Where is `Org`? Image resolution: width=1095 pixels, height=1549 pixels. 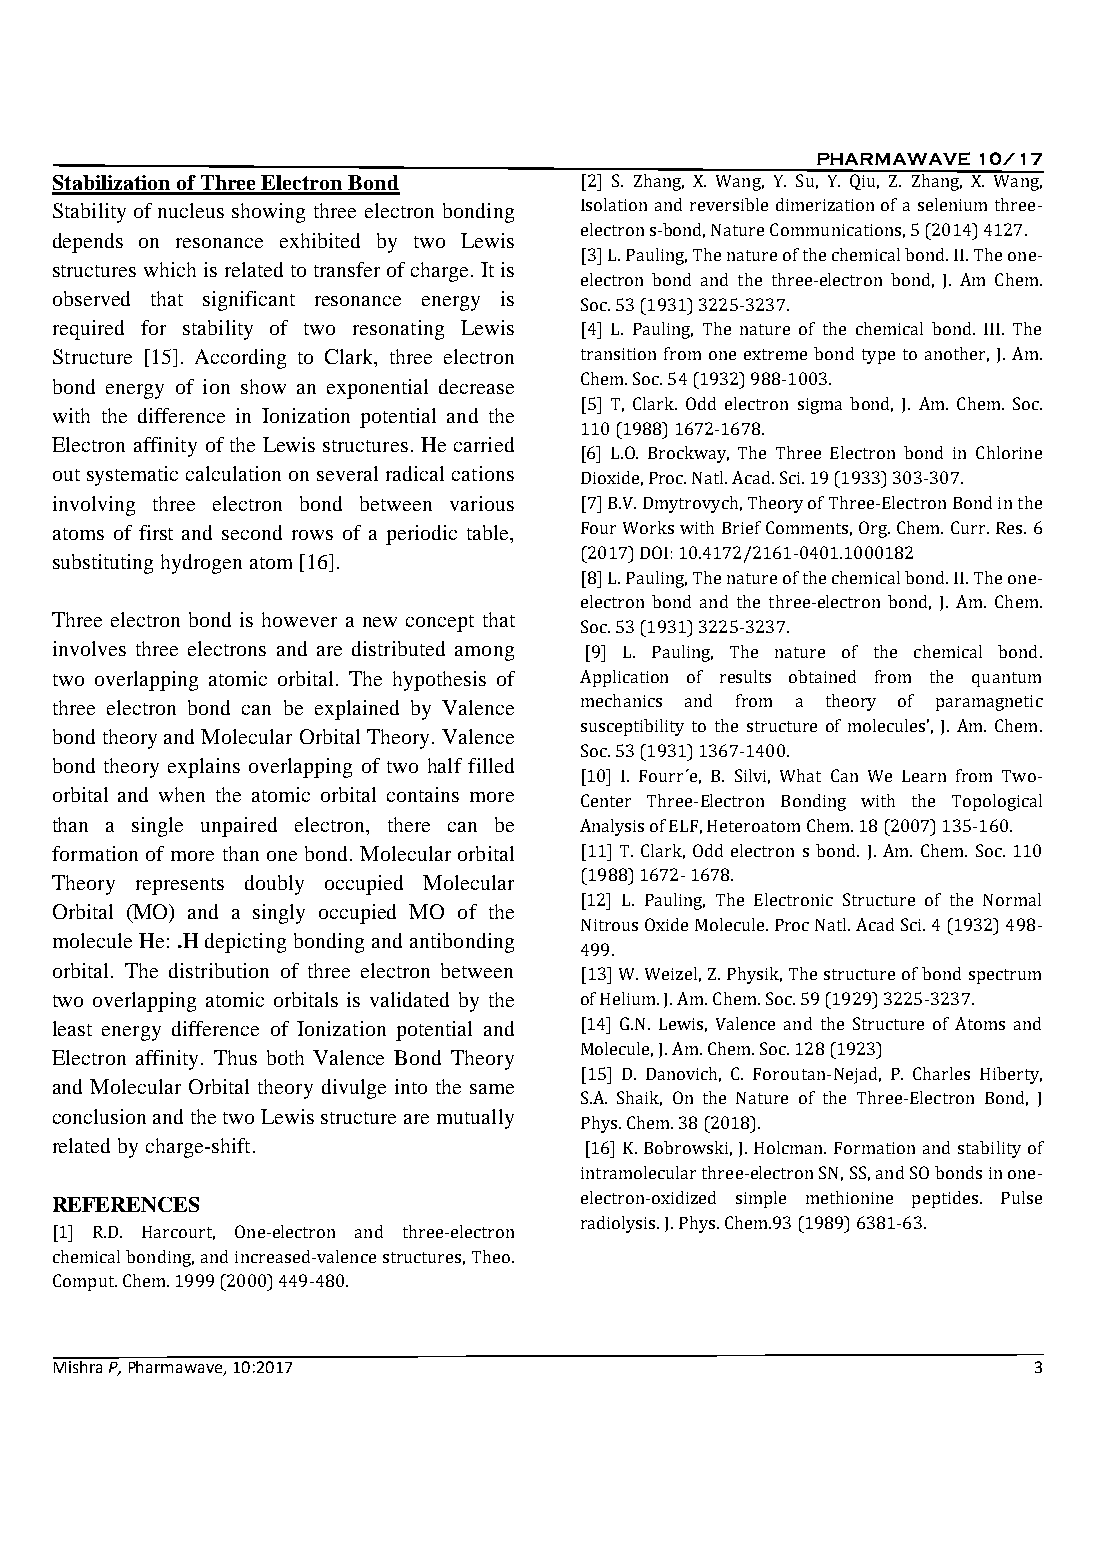
Org is located at coordinates (874, 529).
